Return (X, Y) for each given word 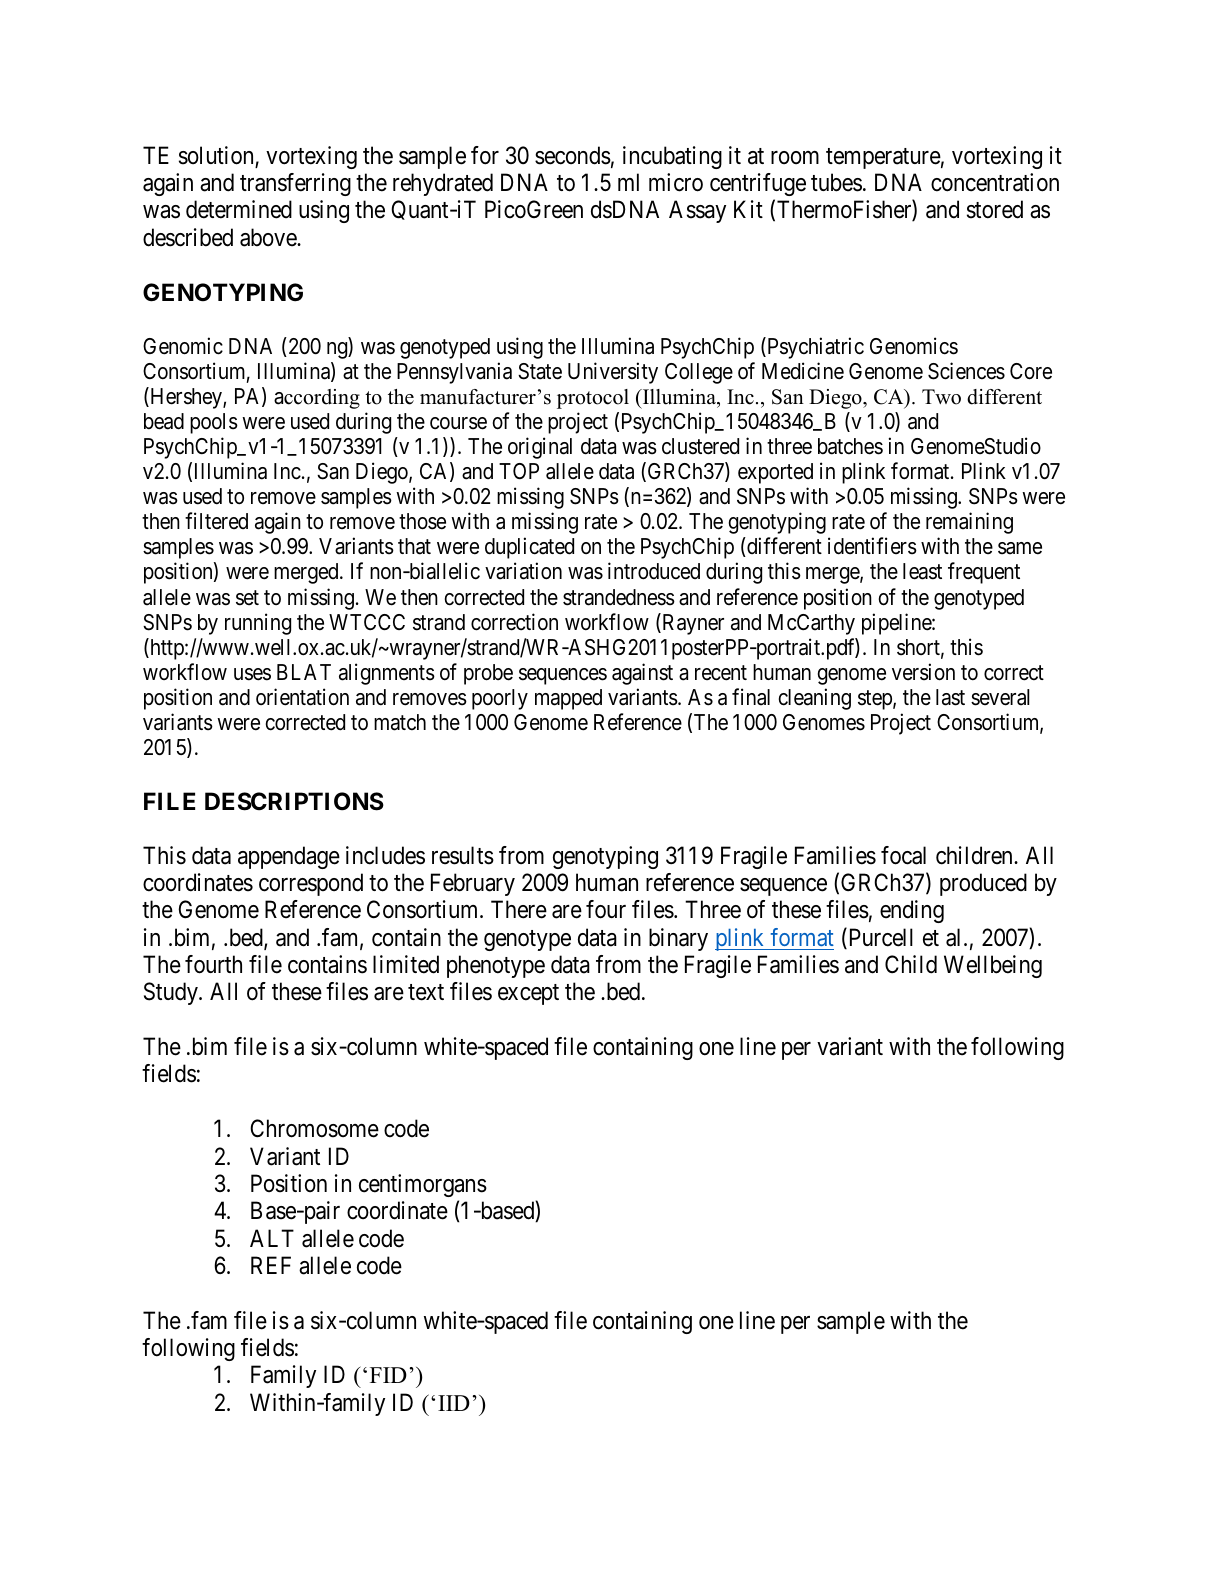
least (922, 571)
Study (172, 993)
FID (388, 1375)
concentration (995, 182)
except (528, 995)
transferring (295, 184)
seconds (573, 155)
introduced (654, 571)
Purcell (879, 938)
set (247, 598)
